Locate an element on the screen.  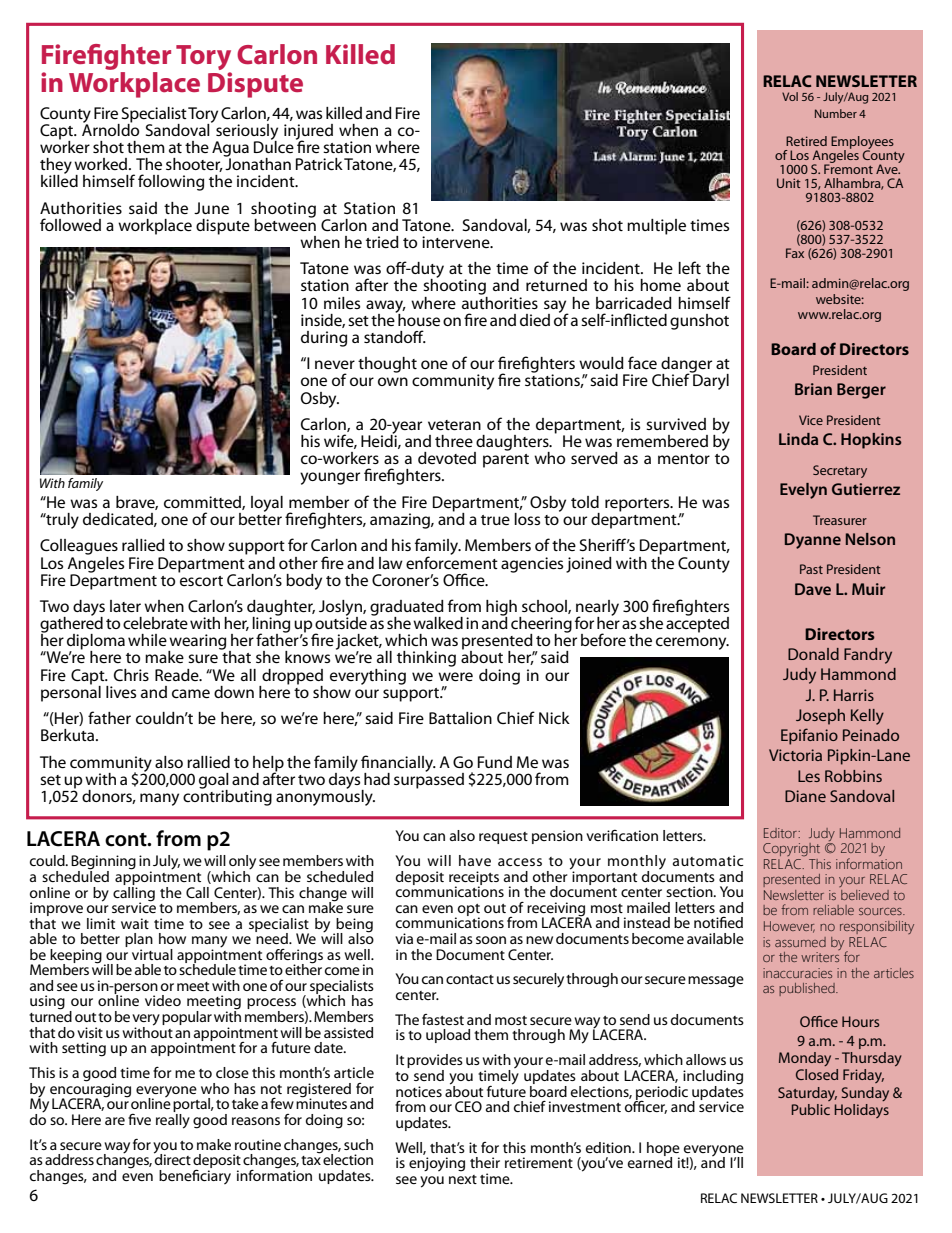
Retired is located at coordinates (806, 141).
